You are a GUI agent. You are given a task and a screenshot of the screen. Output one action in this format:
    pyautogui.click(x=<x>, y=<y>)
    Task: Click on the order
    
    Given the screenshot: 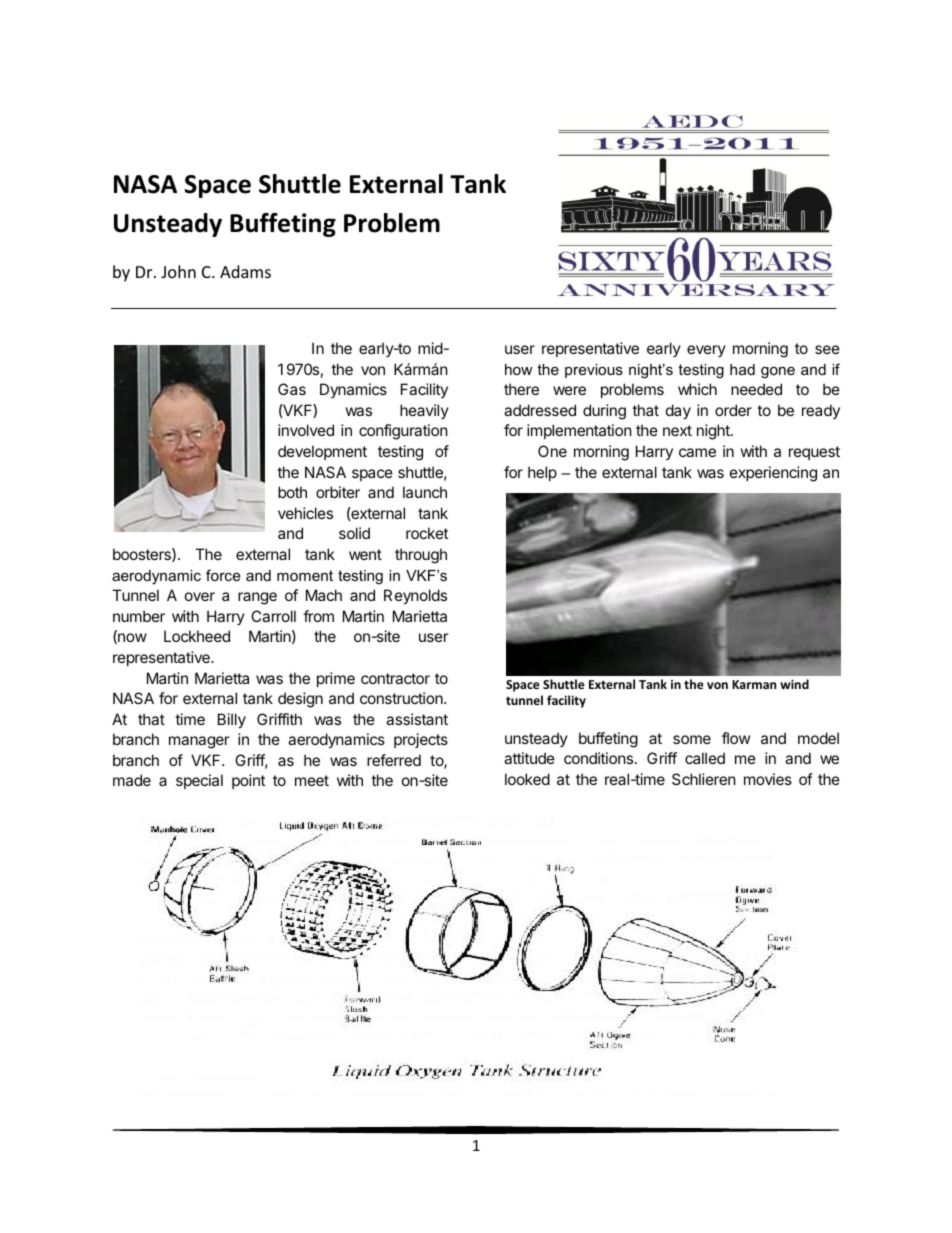 What is the action you would take?
    pyautogui.click(x=733, y=410)
